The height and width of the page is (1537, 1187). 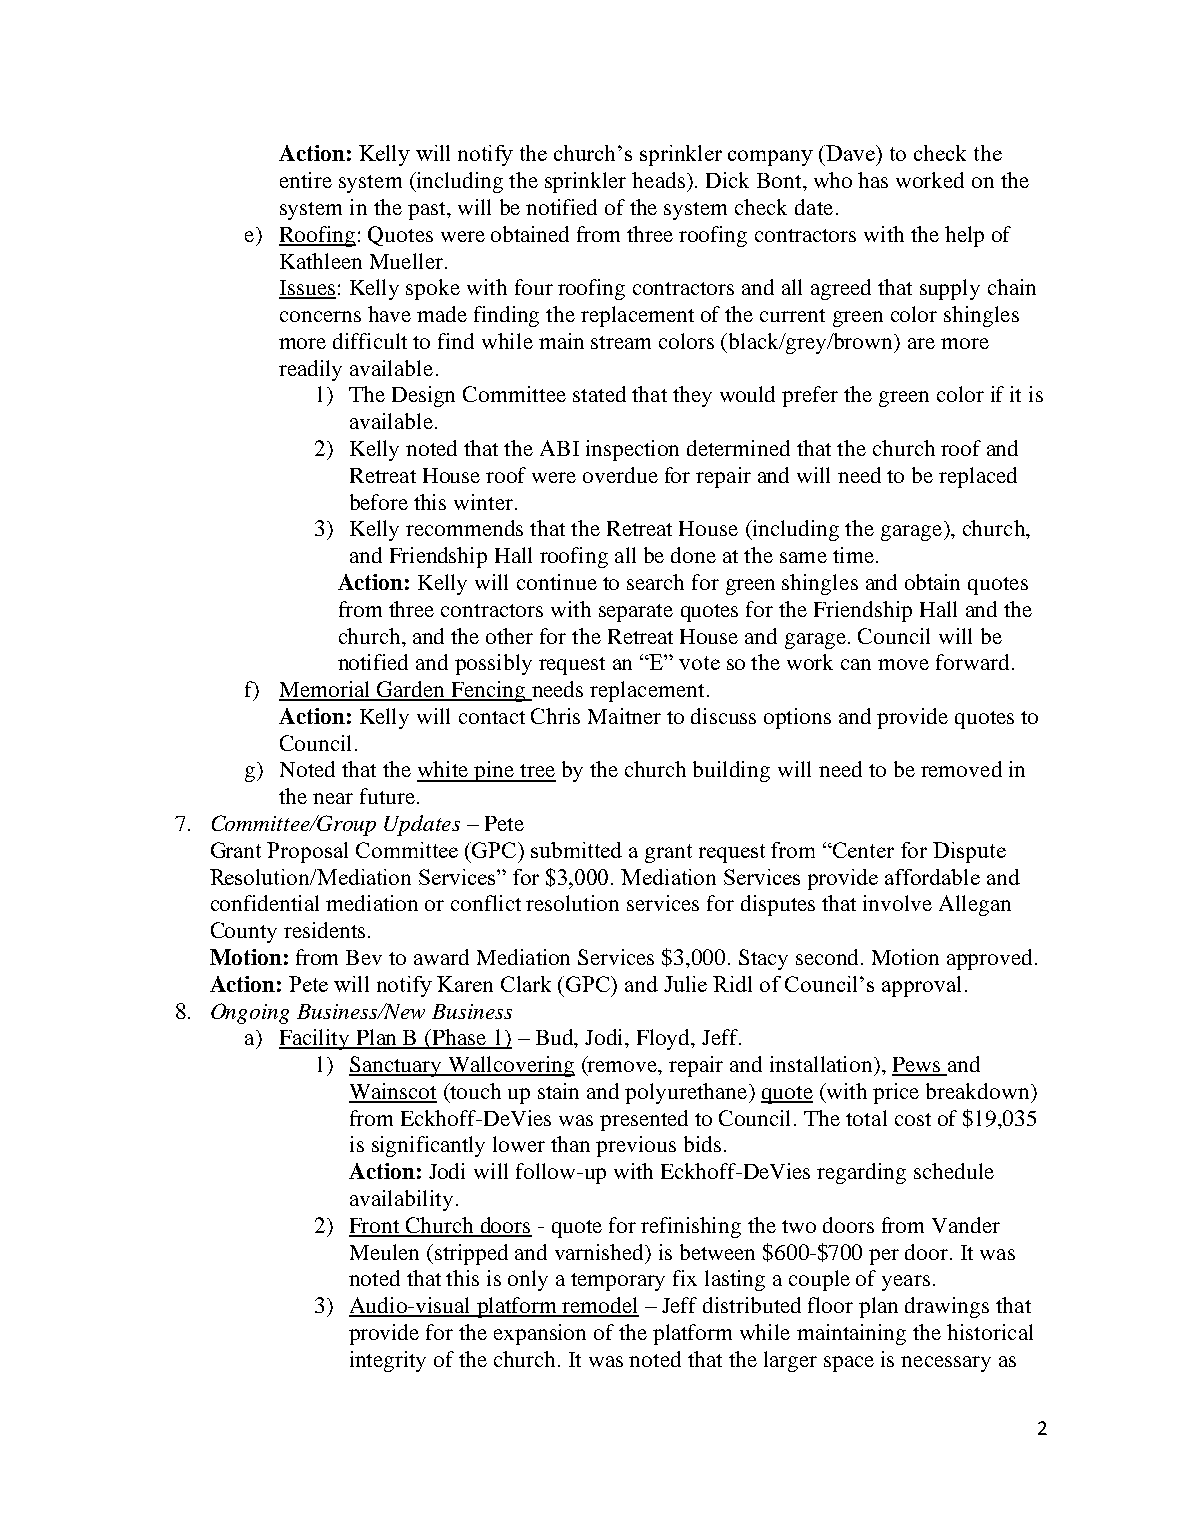 I want to click on approval, so click(x=921, y=986).
